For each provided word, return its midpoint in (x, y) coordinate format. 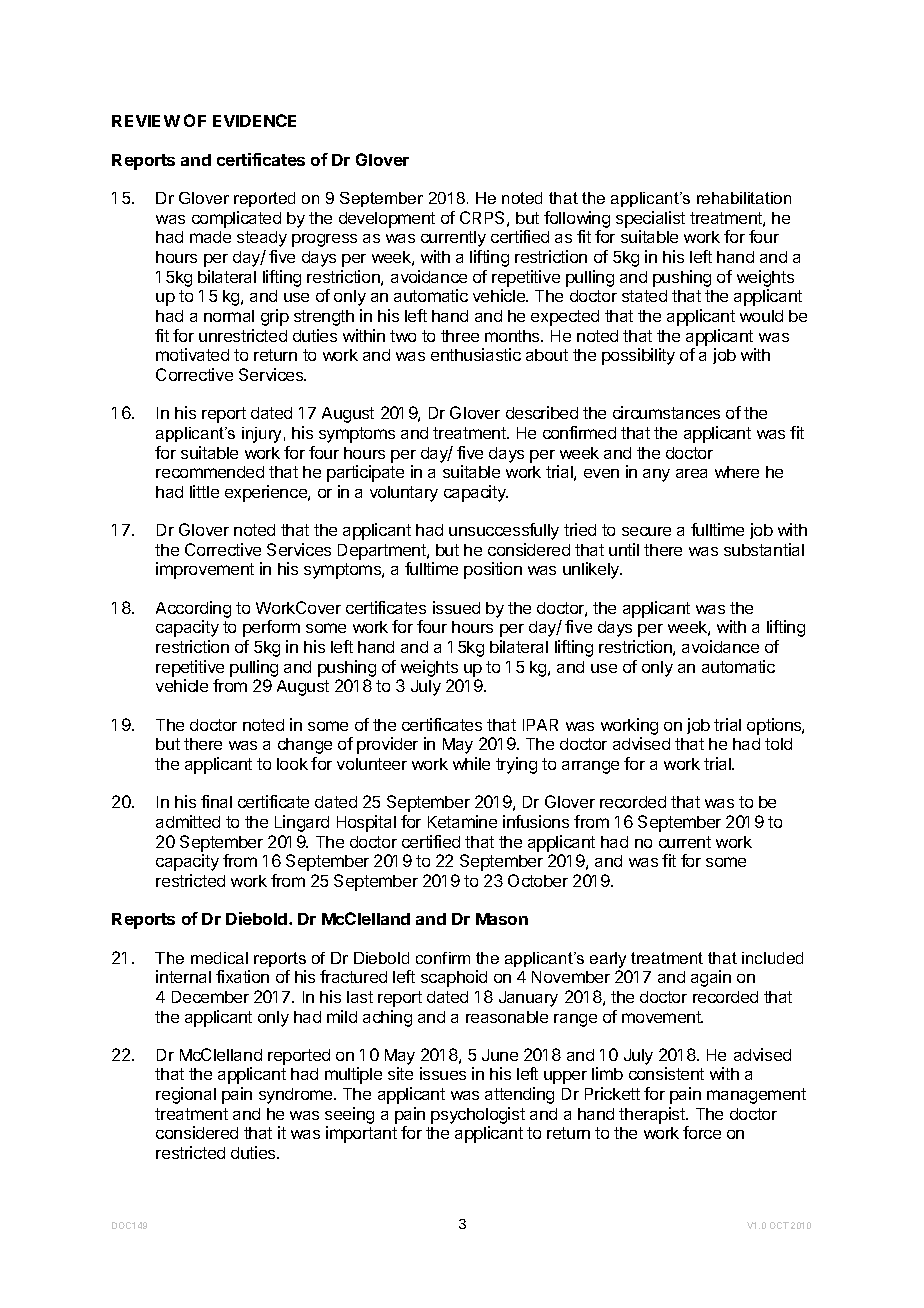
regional (186, 1095)
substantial (764, 549)
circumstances (666, 412)
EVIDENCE (254, 120)
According (193, 611)
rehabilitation (744, 198)
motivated (192, 354)
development (387, 220)
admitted (188, 821)
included (772, 958)
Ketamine (462, 821)
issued (456, 607)
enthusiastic (476, 354)
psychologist (478, 1117)
